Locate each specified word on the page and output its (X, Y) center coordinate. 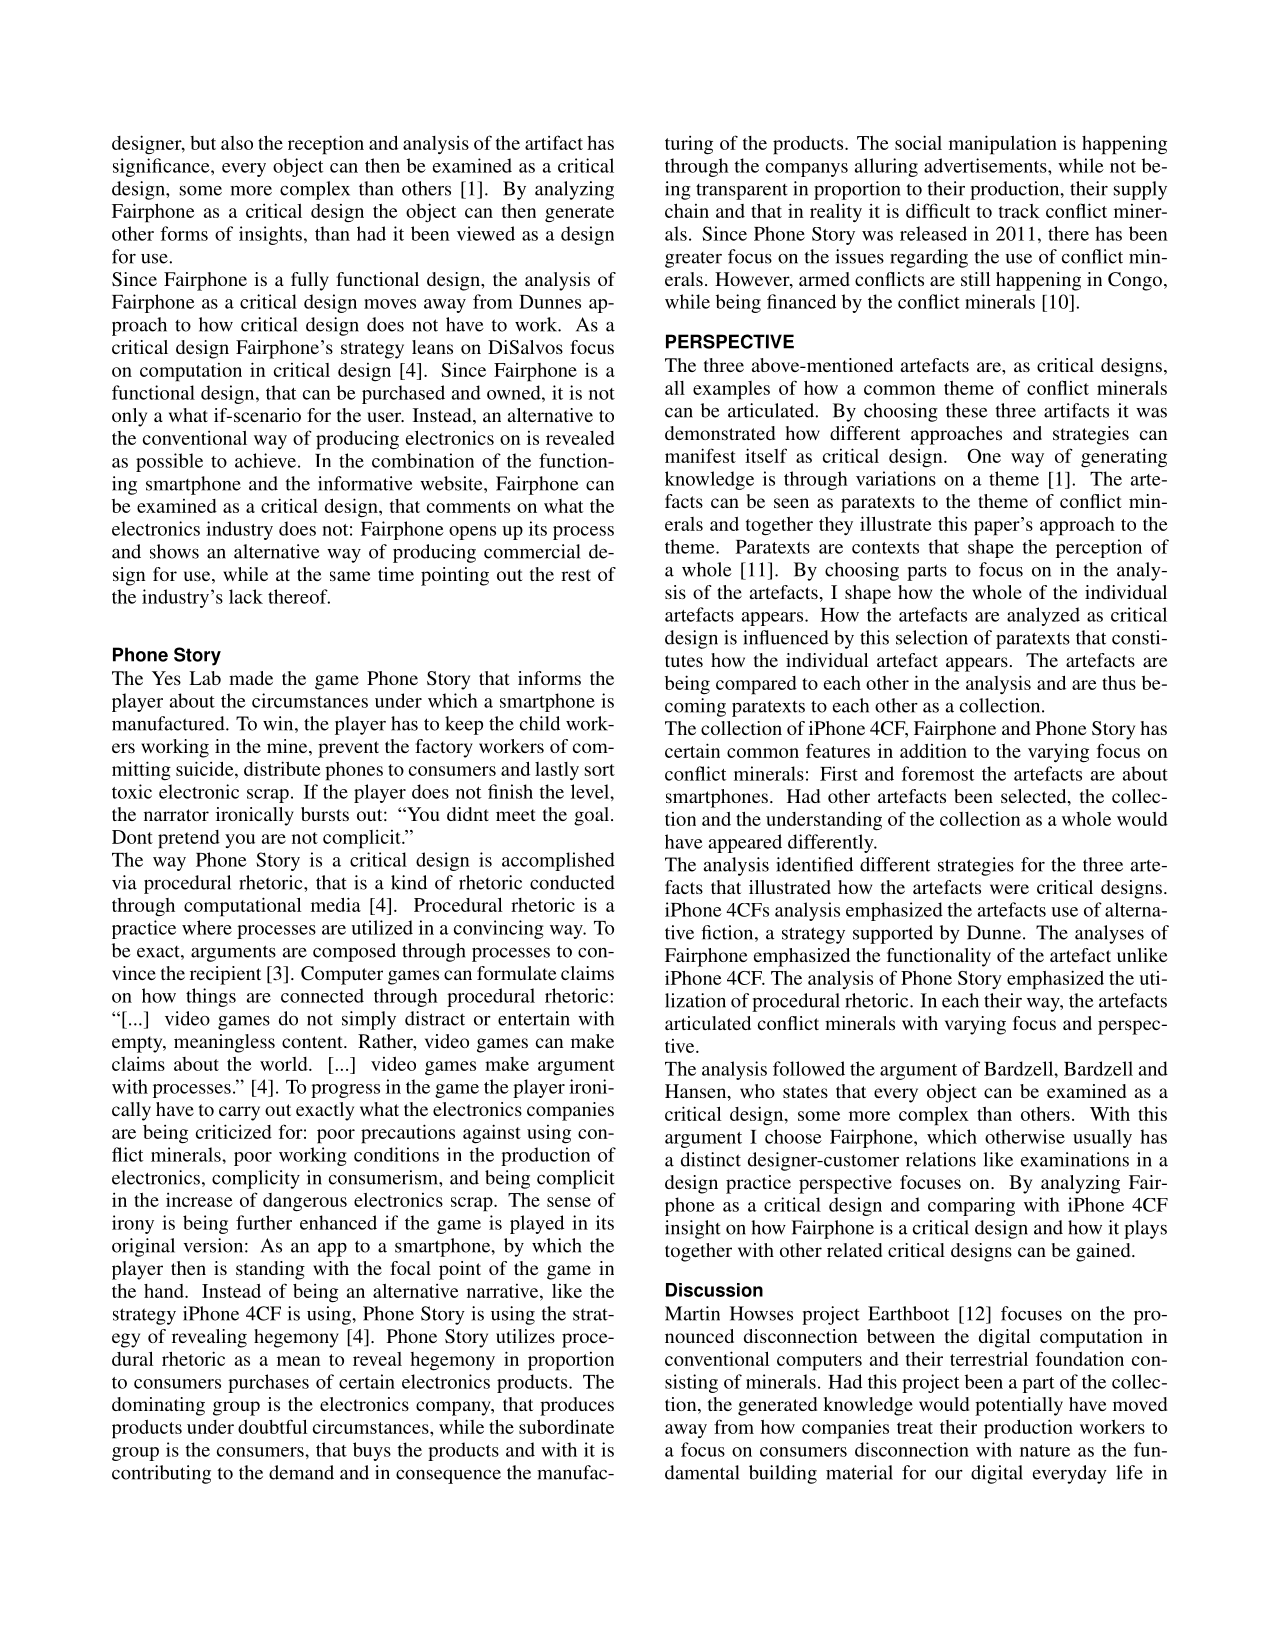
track (1019, 211)
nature (1045, 1451)
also (237, 143)
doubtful (272, 1426)
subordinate (566, 1426)
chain (687, 210)
